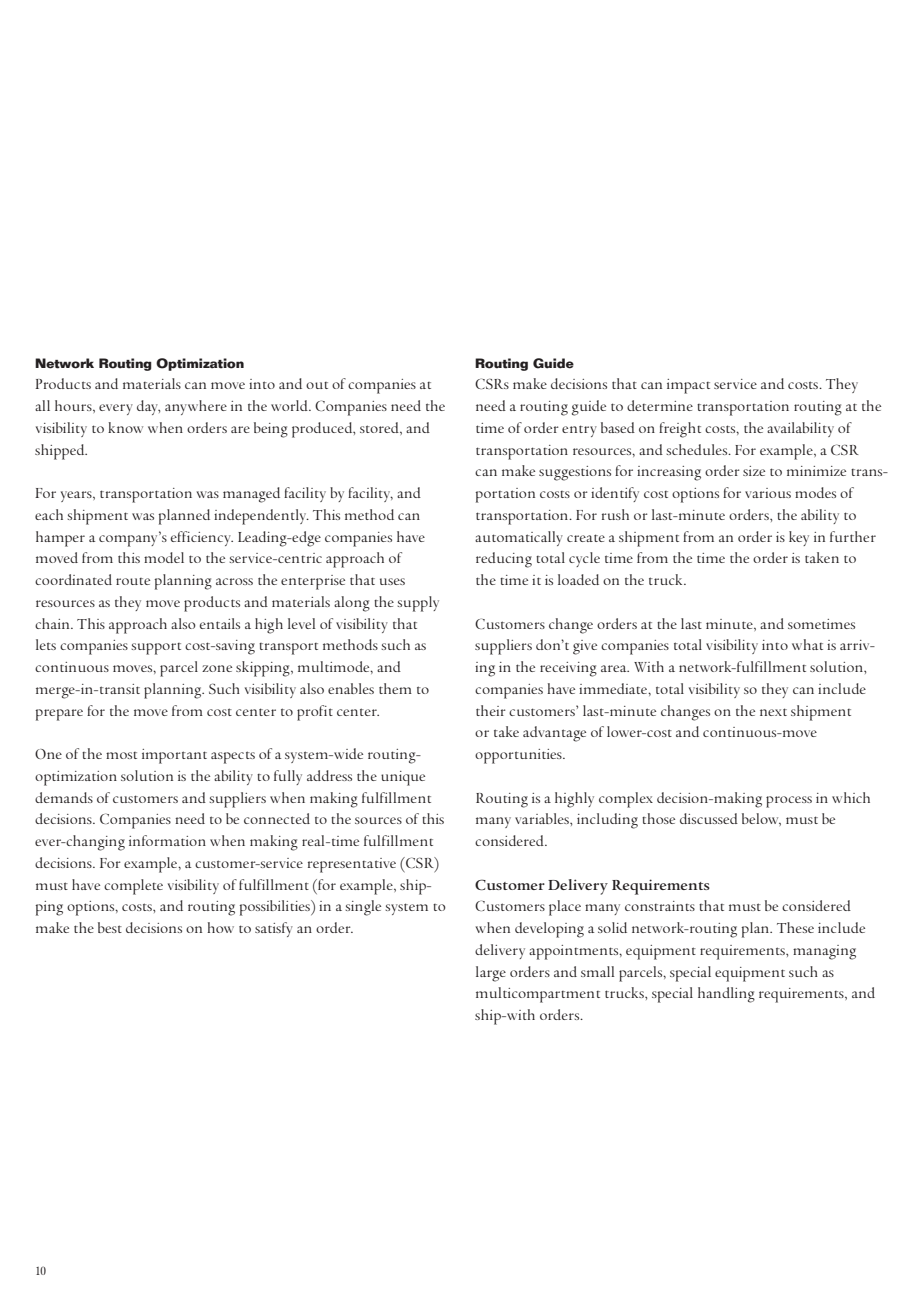 This screenshot has height=1308, width=924. I want to click on impact, so click(688, 386).
